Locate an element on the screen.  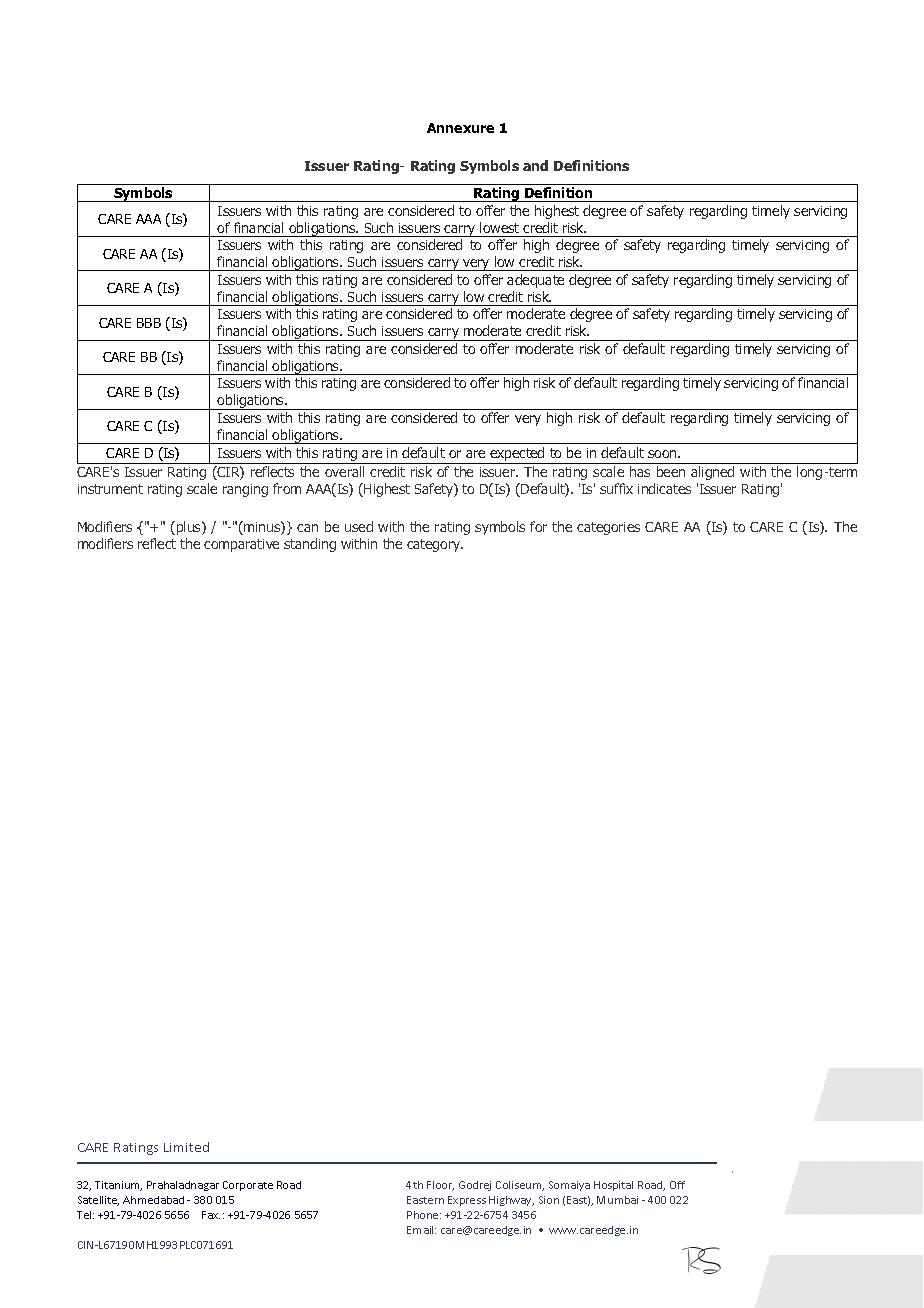
comparative is located at coordinates (241, 545).
